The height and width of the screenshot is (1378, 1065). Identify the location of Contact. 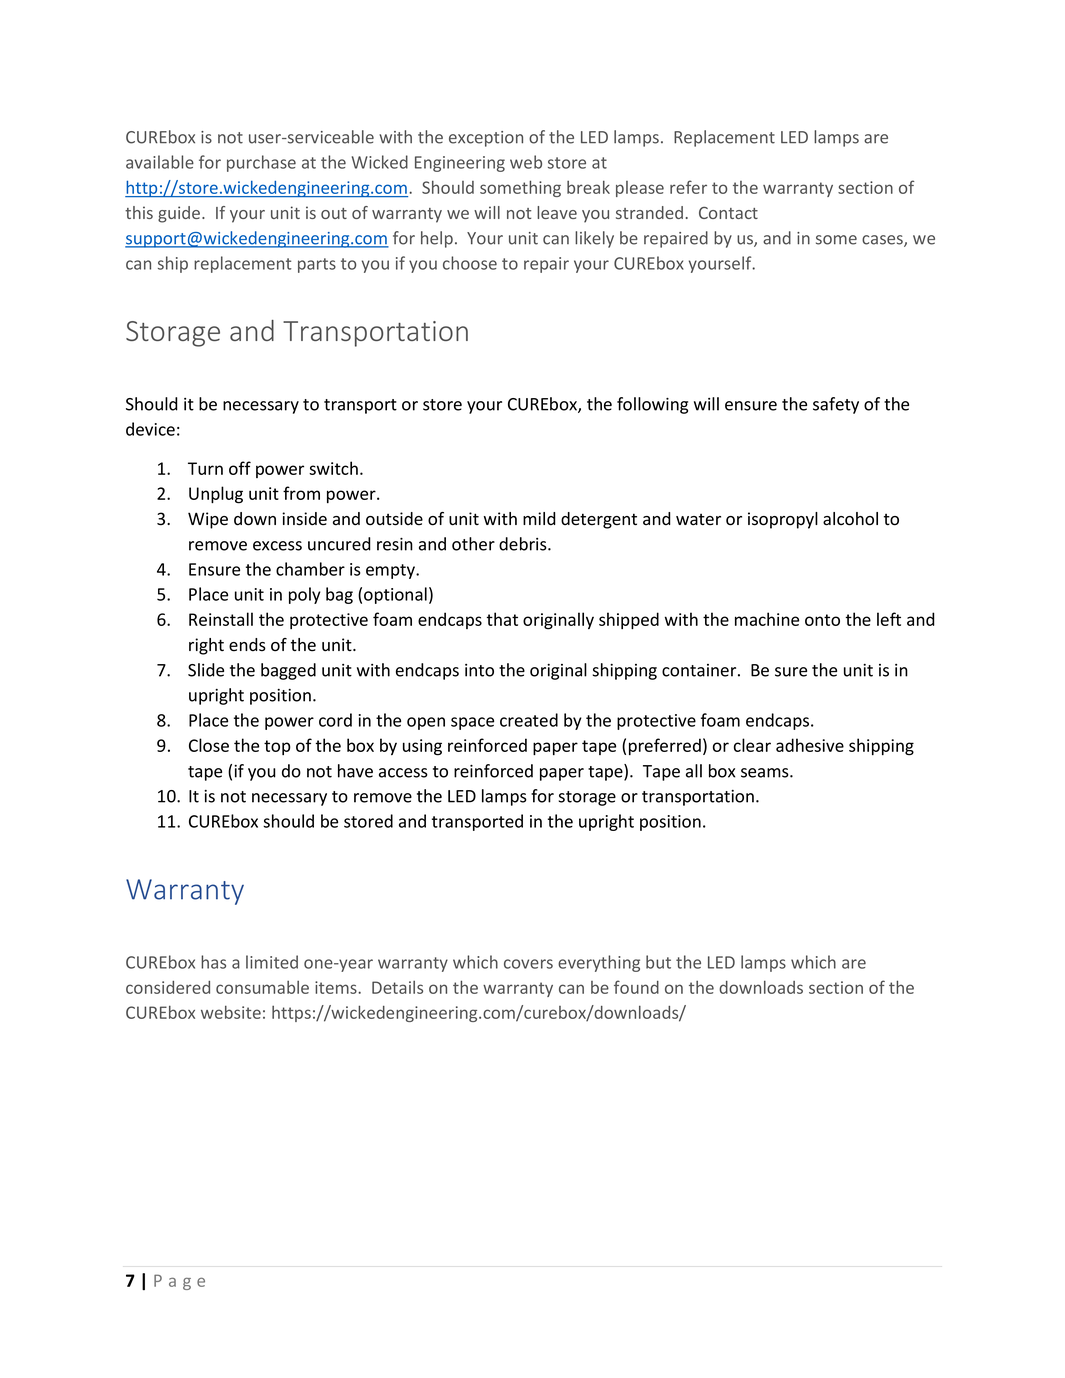
(728, 213).
